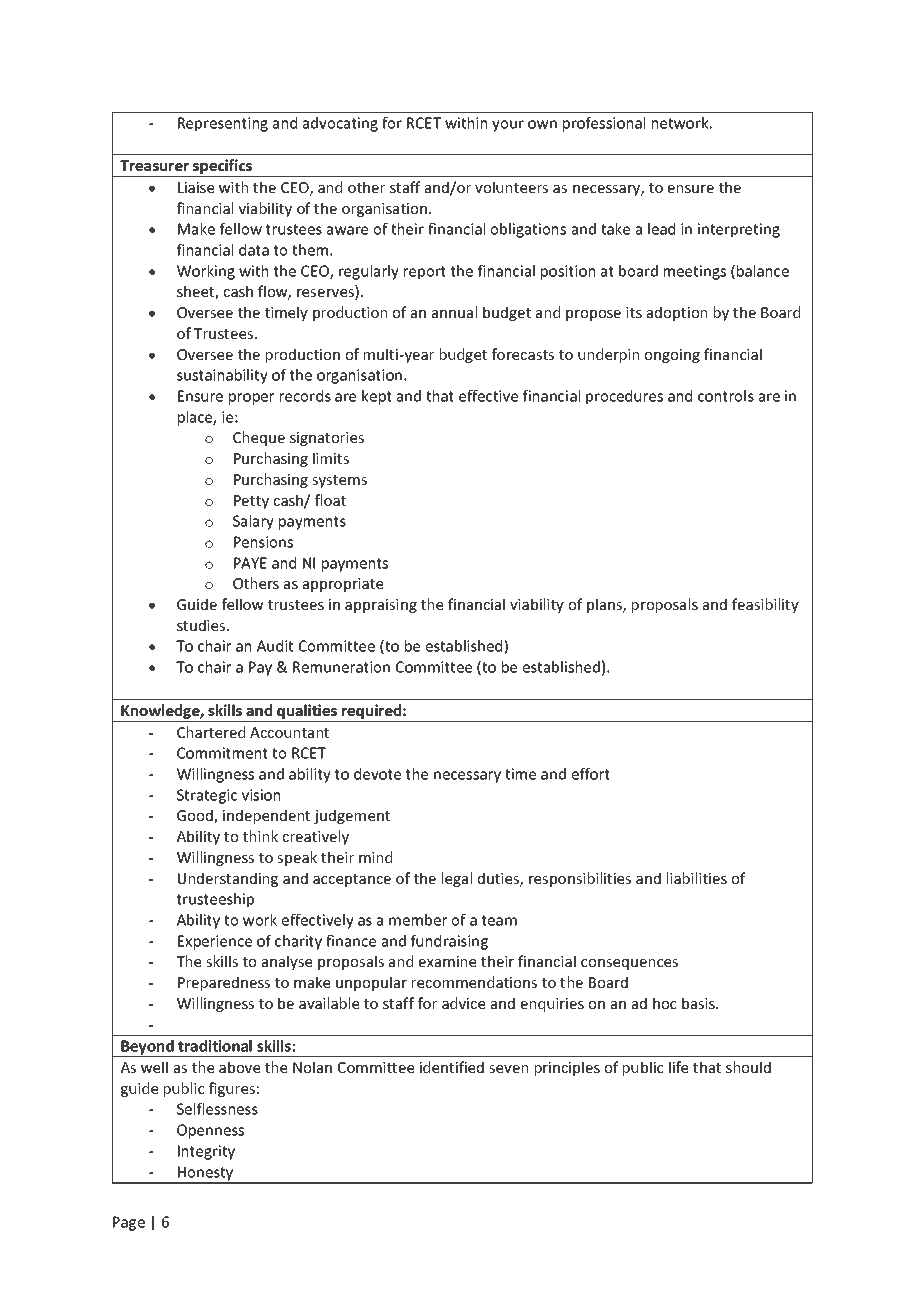  What do you see at coordinates (765, 605) in the screenshot?
I see `feasibility` at bounding box center [765, 605].
